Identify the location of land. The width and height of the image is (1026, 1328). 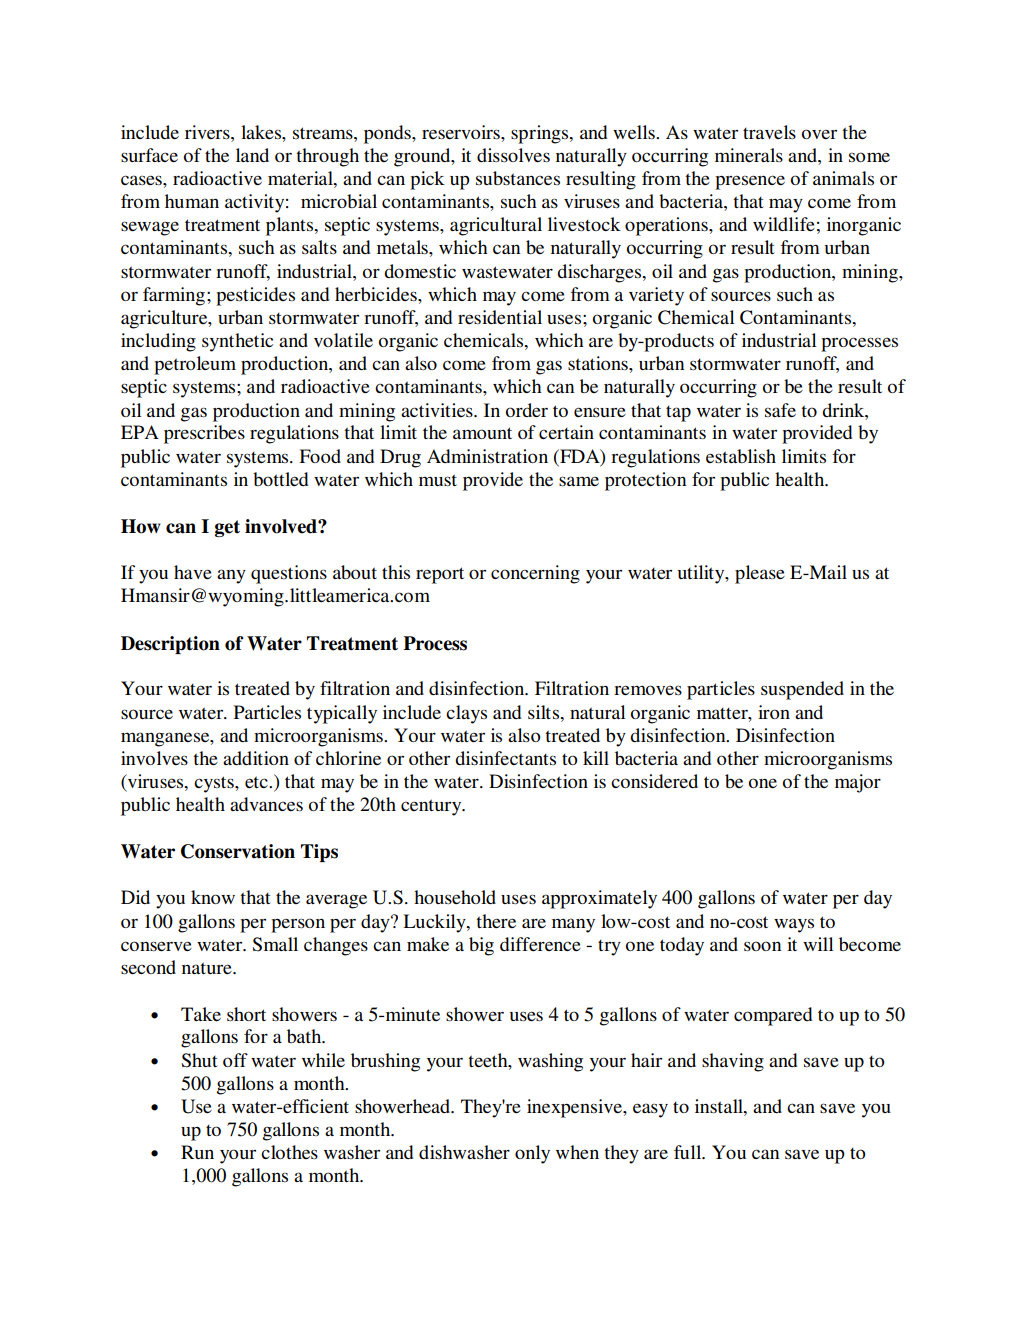
(252, 155).
